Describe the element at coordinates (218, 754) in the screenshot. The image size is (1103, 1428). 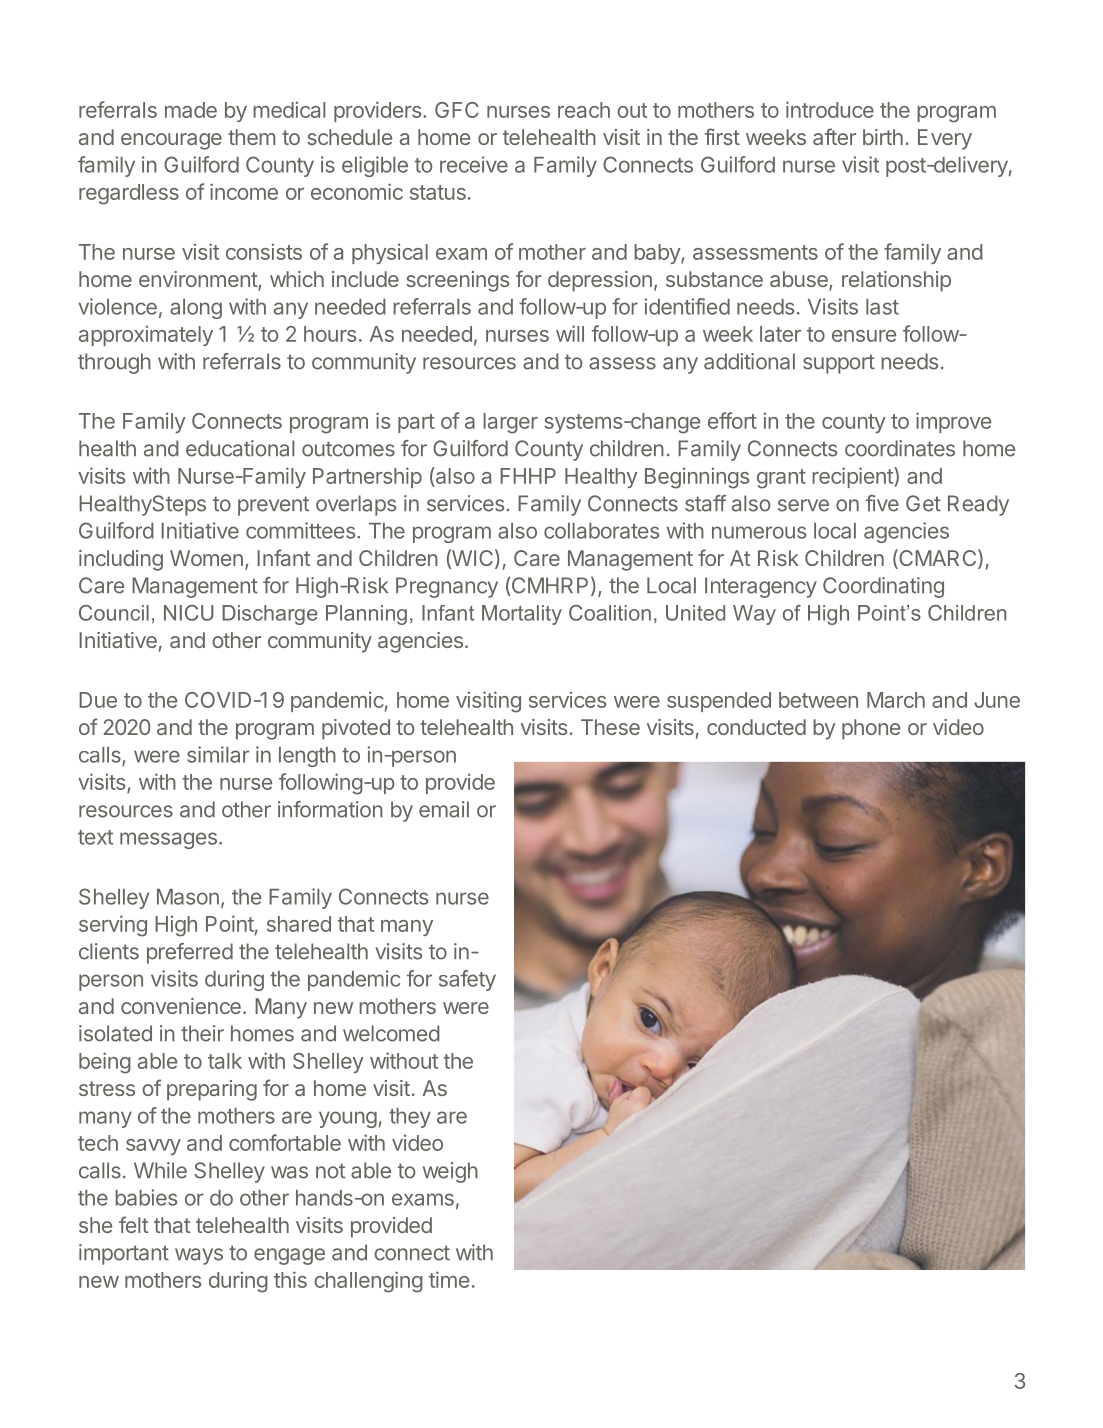
I see `similar` at that location.
